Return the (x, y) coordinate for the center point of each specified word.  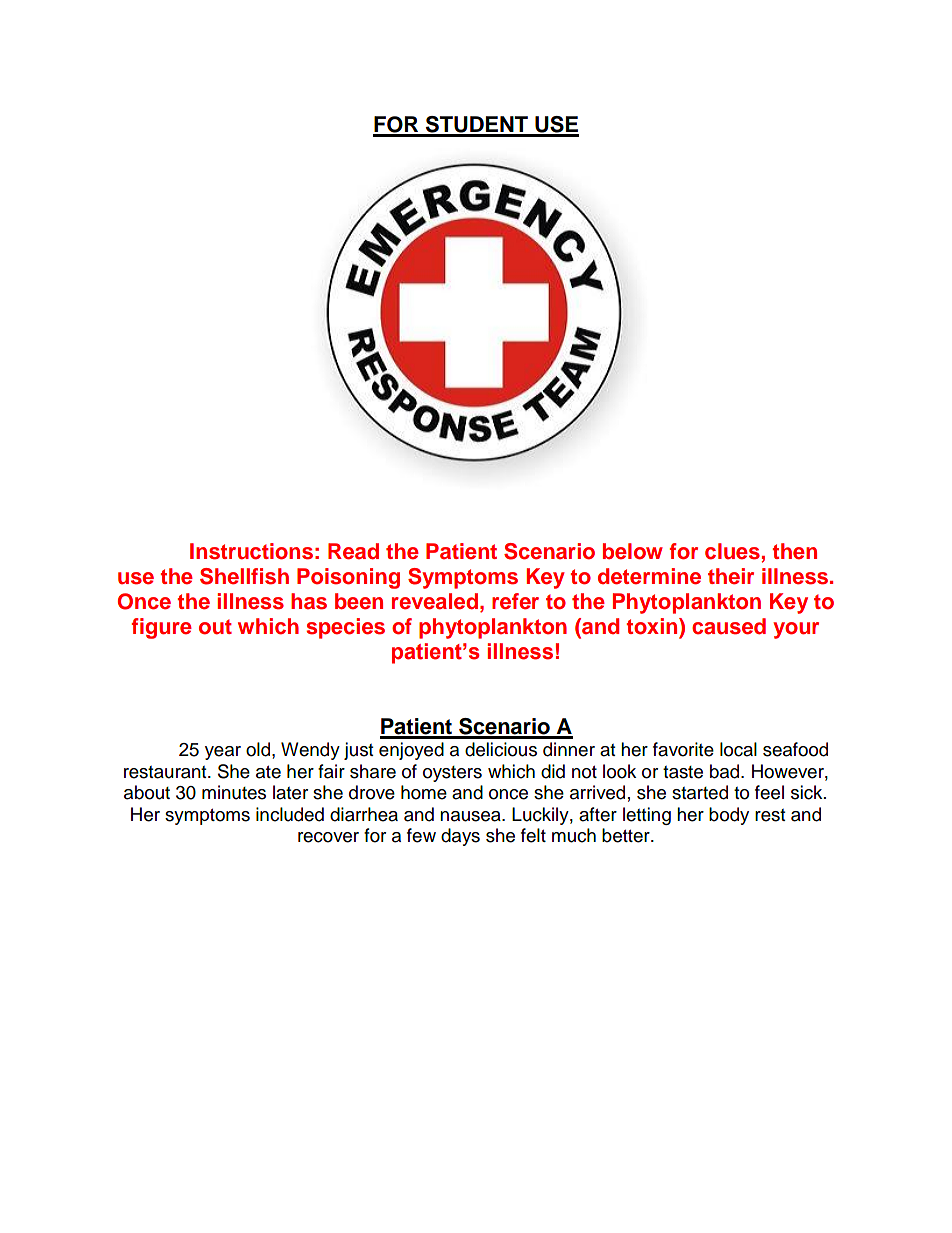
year (223, 753)
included (290, 814)
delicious (501, 749)
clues (732, 551)
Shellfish (244, 576)
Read (353, 551)
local (738, 749)
